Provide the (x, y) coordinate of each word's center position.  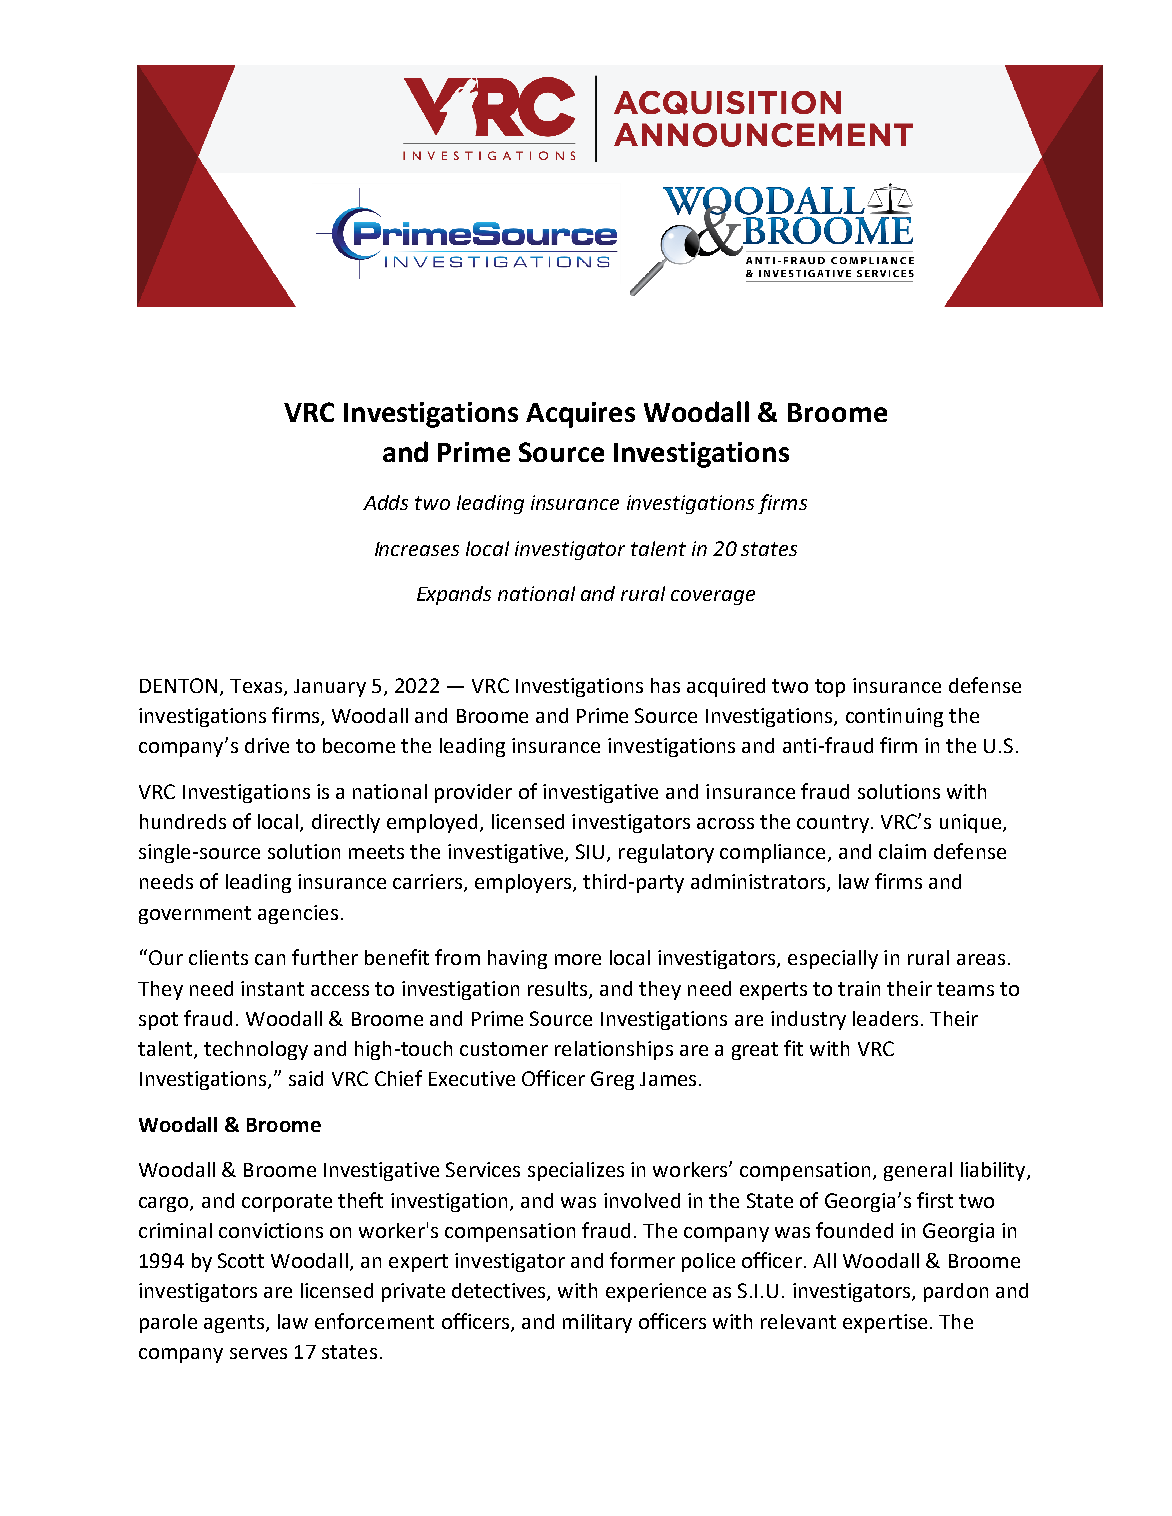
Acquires (580, 415)
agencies (298, 914)
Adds (385, 502)
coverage (713, 597)
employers (524, 883)
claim (902, 851)
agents (235, 1324)
